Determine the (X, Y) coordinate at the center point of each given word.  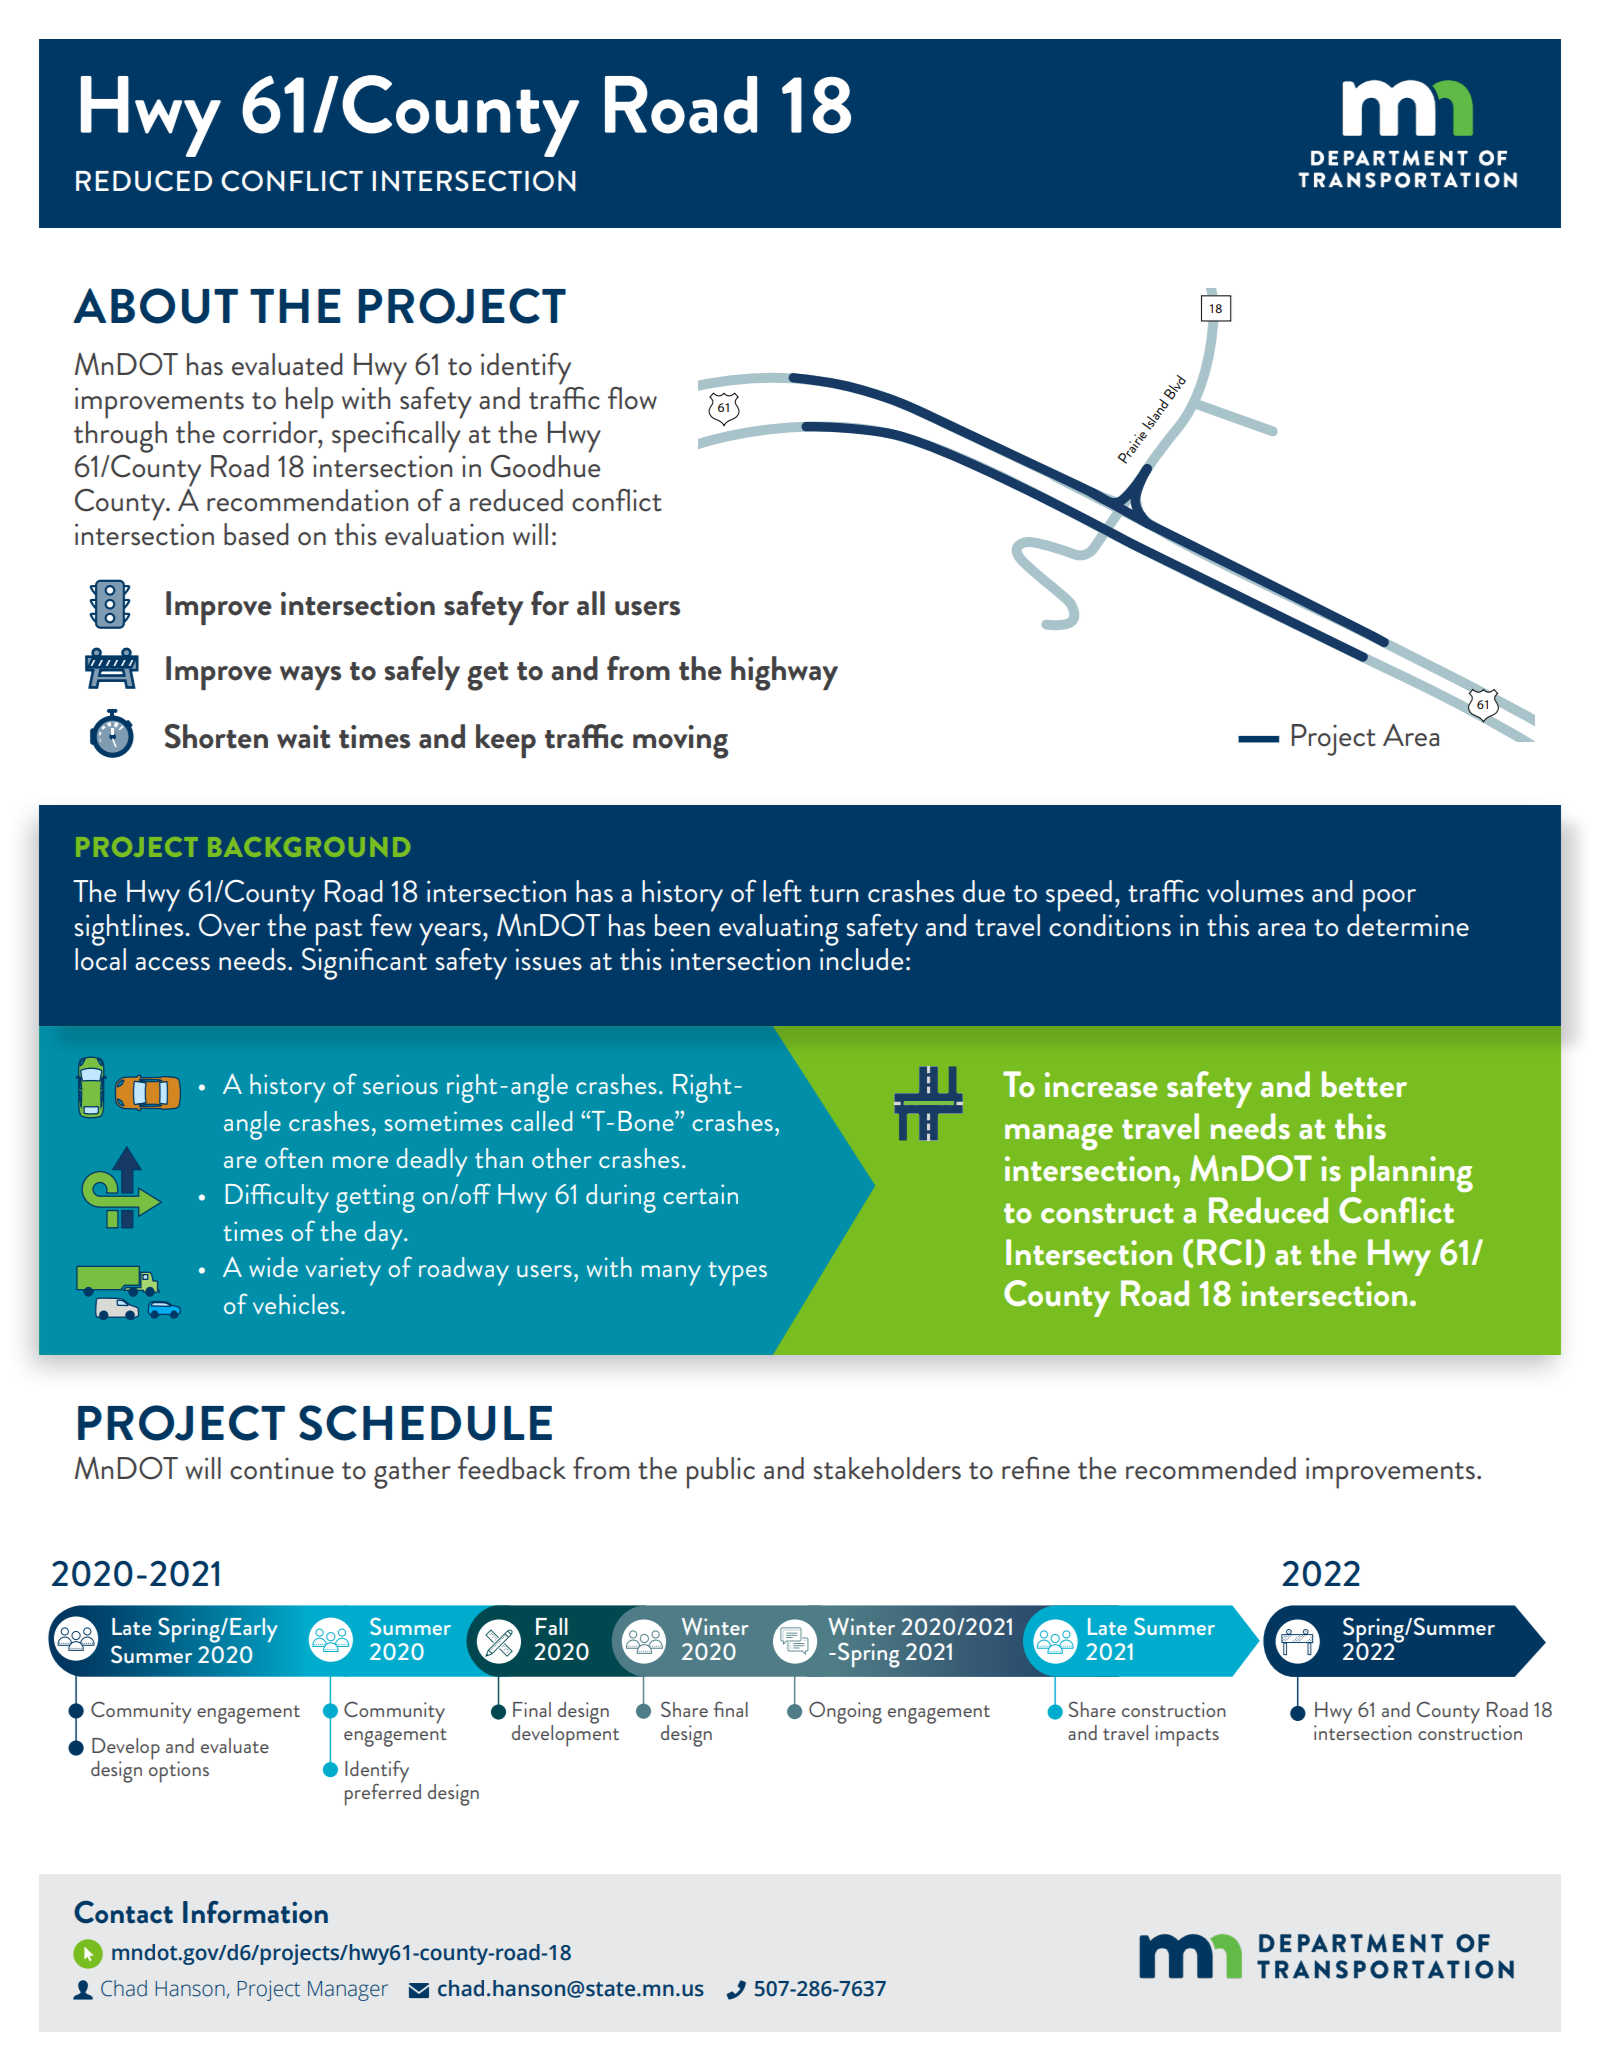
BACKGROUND (309, 847)
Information (255, 1912)
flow (632, 398)
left (782, 891)
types (737, 1274)
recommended (1211, 1468)
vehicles (296, 1304)
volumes (1255, 891)
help (309, 403)
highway (784, 673)
